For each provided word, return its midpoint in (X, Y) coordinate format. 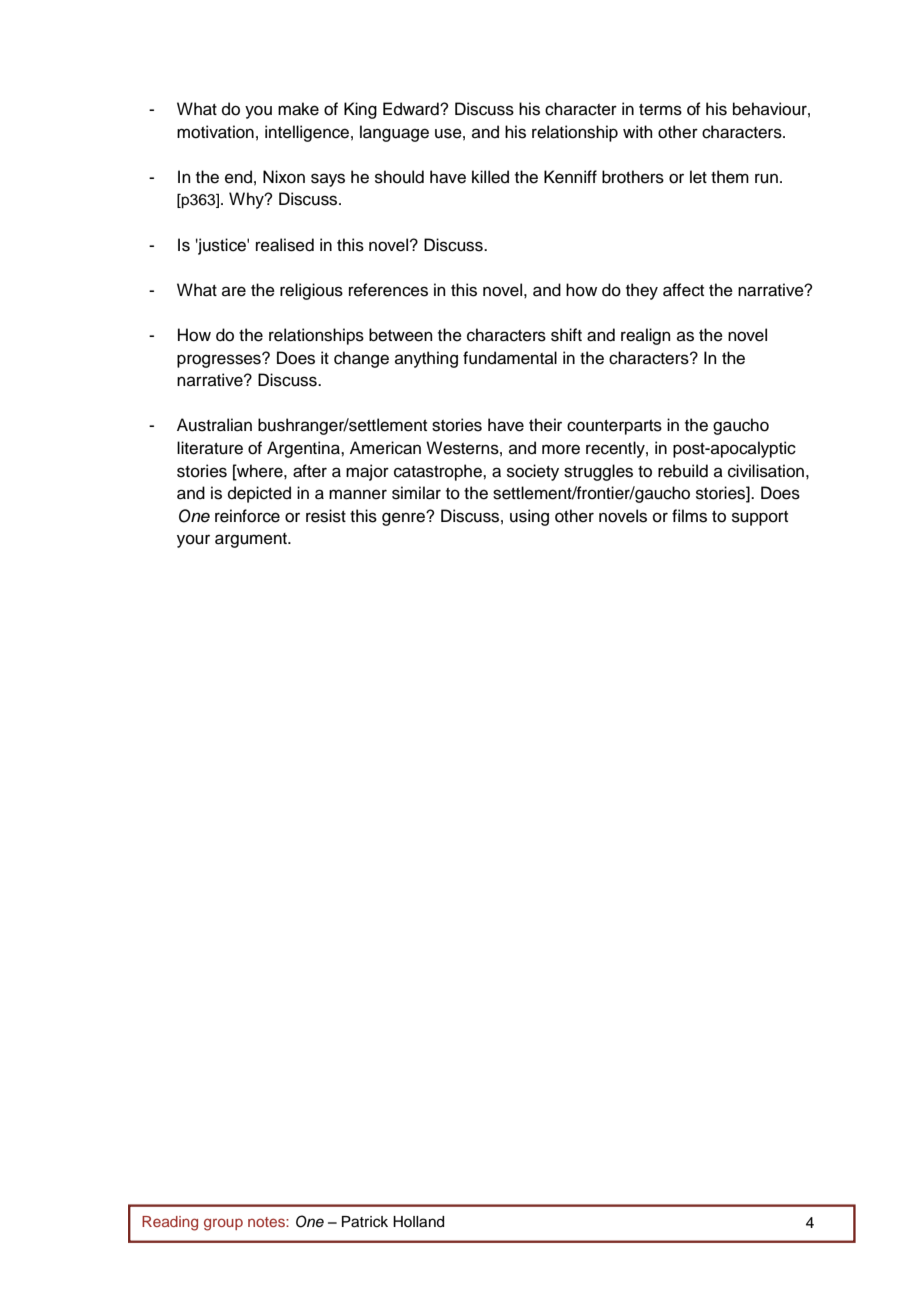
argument (252, 540)
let (698, 177)
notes (267, 1222)
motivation (215, 132)
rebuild (683, 471)
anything (426, 359)
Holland (418, 1222)
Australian (214, 425)
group (223, 1224)
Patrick (365, 1222)
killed (490, 177)
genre (404, 519)
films (689, 516)
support (760, 518)
